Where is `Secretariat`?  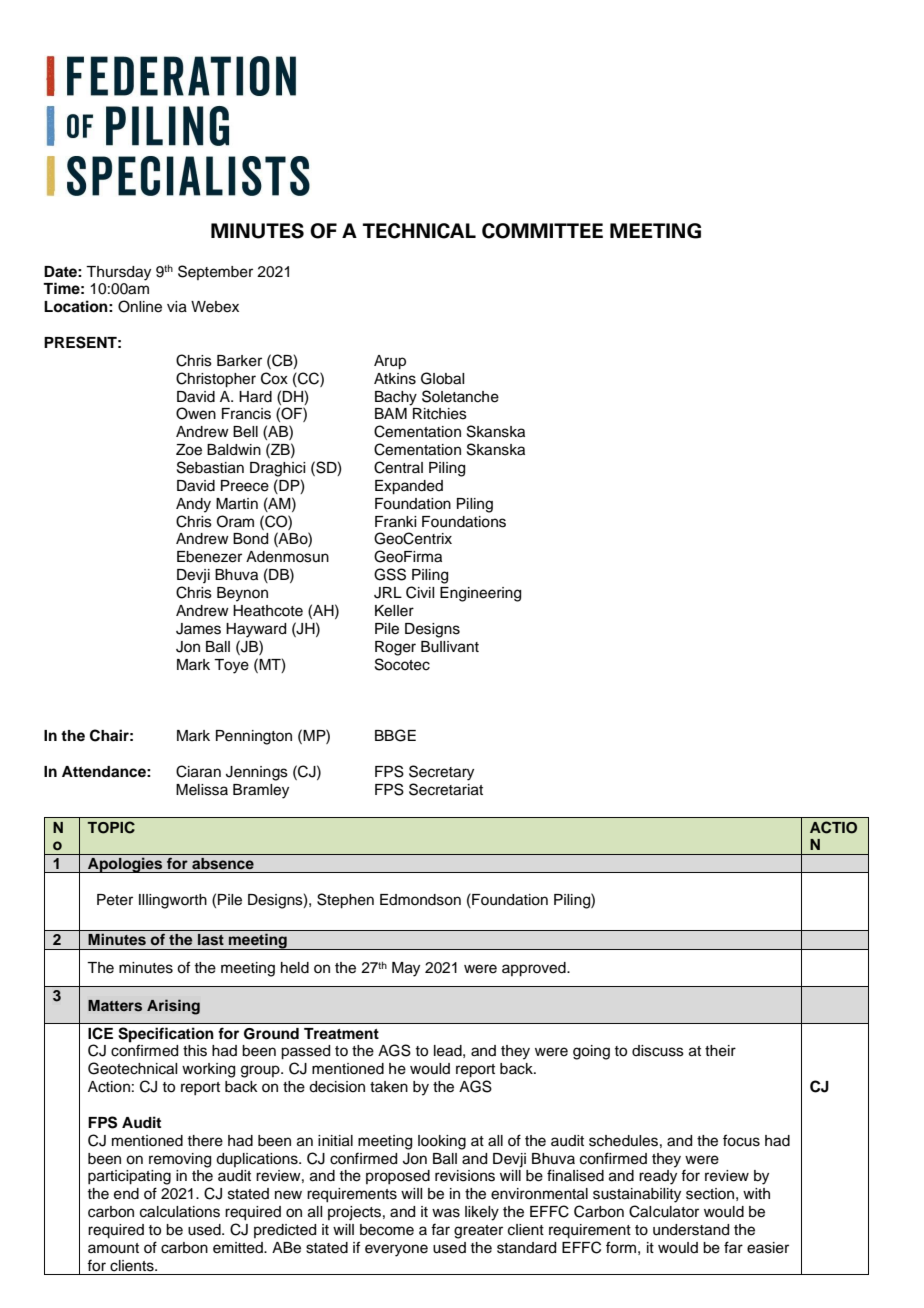
Secretariat is located at coordinates (446, 789).
